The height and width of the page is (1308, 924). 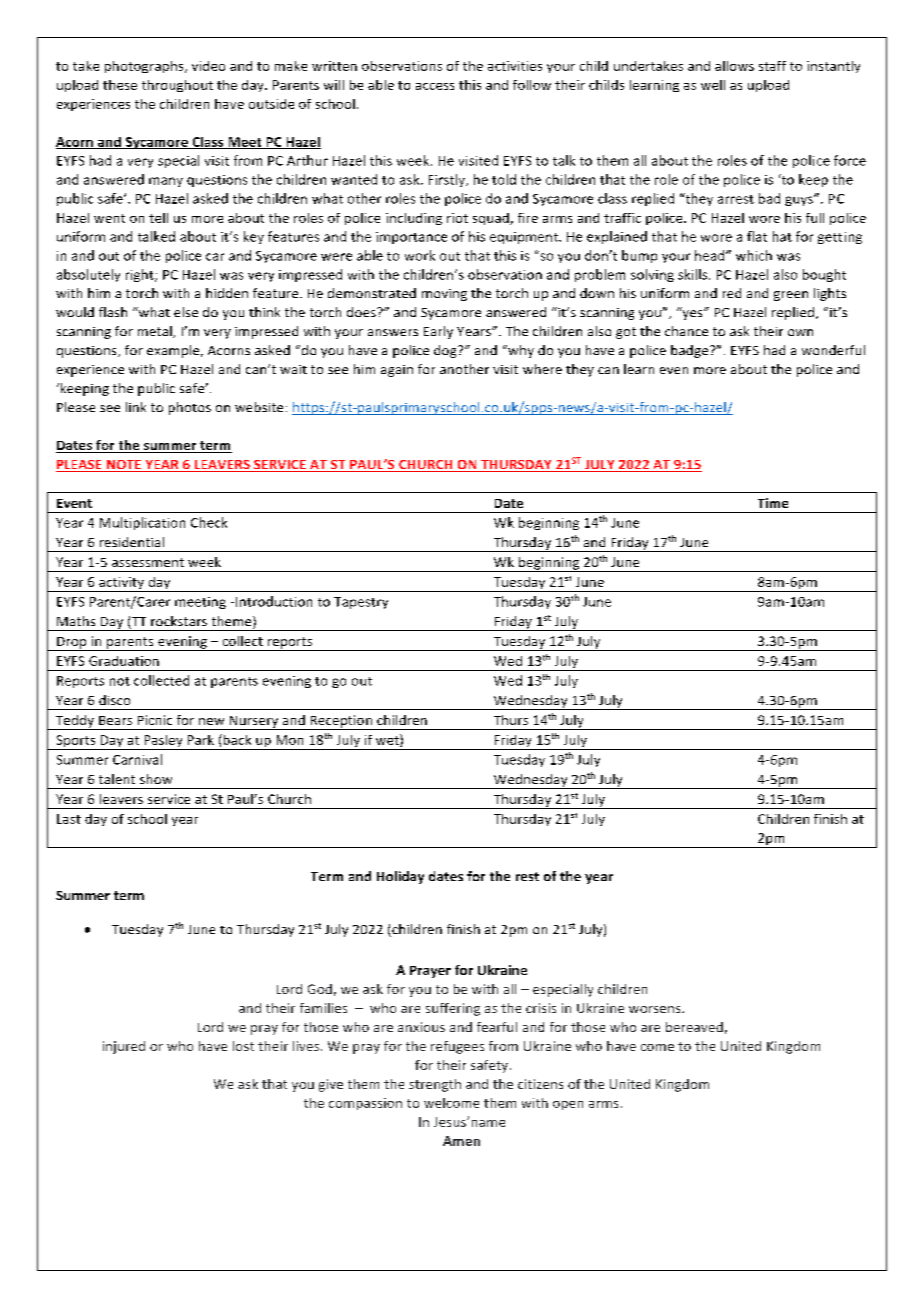 What do you see at coordinates (773, 503) in the page?
I see `Time` at bounding box center [773, 503].
